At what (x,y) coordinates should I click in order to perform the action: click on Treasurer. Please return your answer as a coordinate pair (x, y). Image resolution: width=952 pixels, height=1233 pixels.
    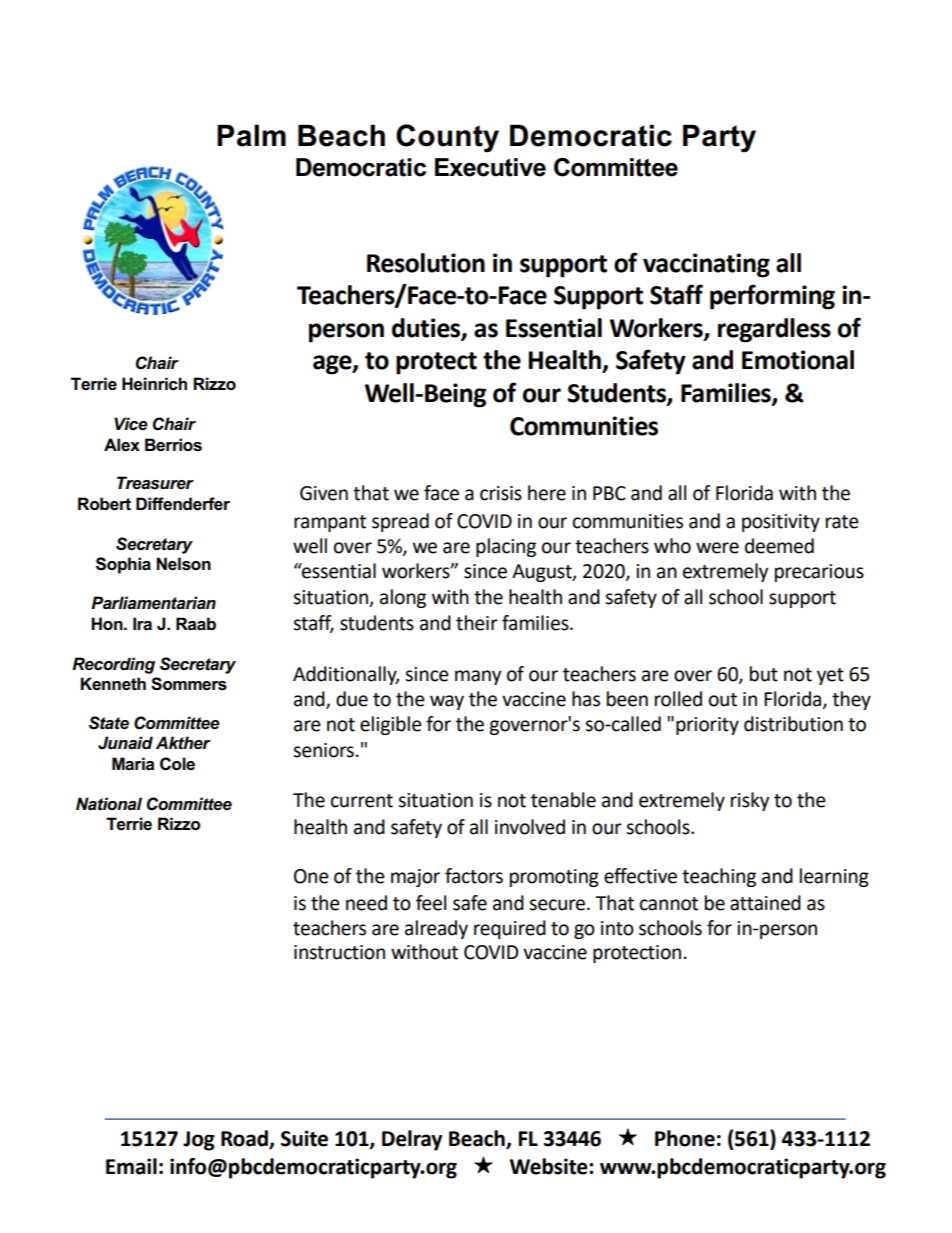
    Looking at the image, I should click on (155, 483).
